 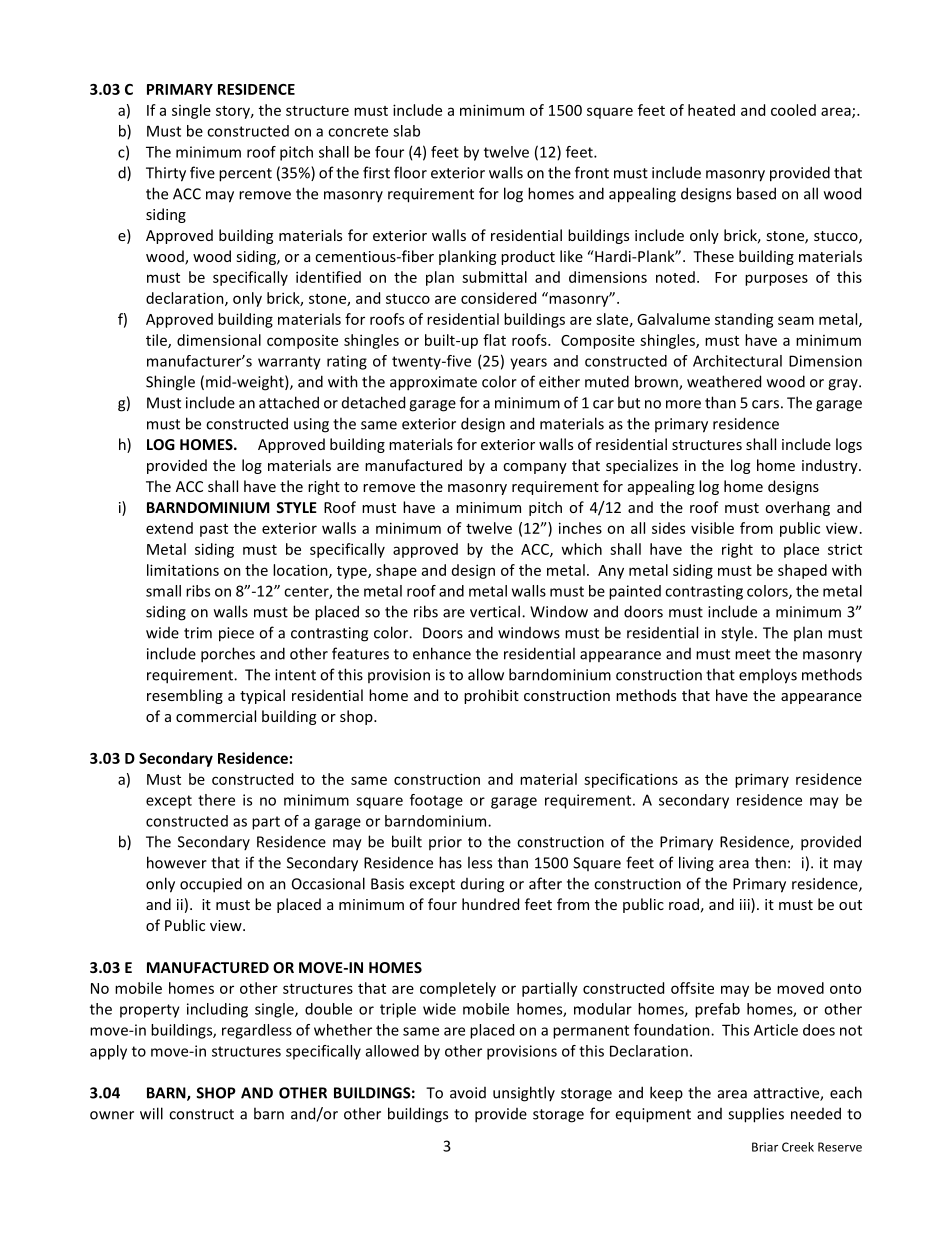 What do you see at coordinates (151, 1113) in the image?
I see `will` at bounding box center [151, 1113].
